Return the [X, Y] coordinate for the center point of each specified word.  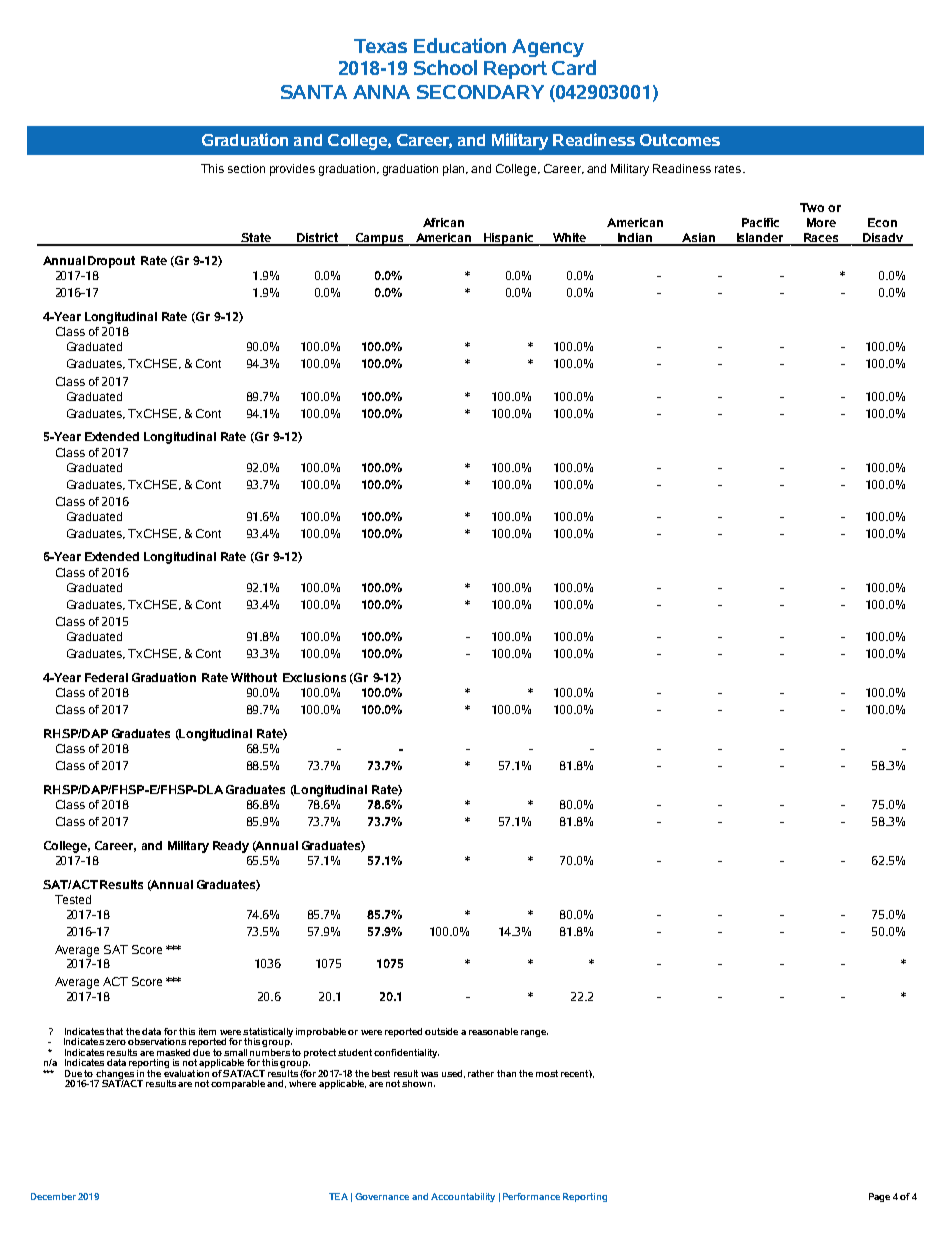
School [445, 67]
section [246, 168]
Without [254, 677]
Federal [106, 677]
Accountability [463, 1197]
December [53, 1196]
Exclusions [314, 677]
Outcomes [680, 140]
